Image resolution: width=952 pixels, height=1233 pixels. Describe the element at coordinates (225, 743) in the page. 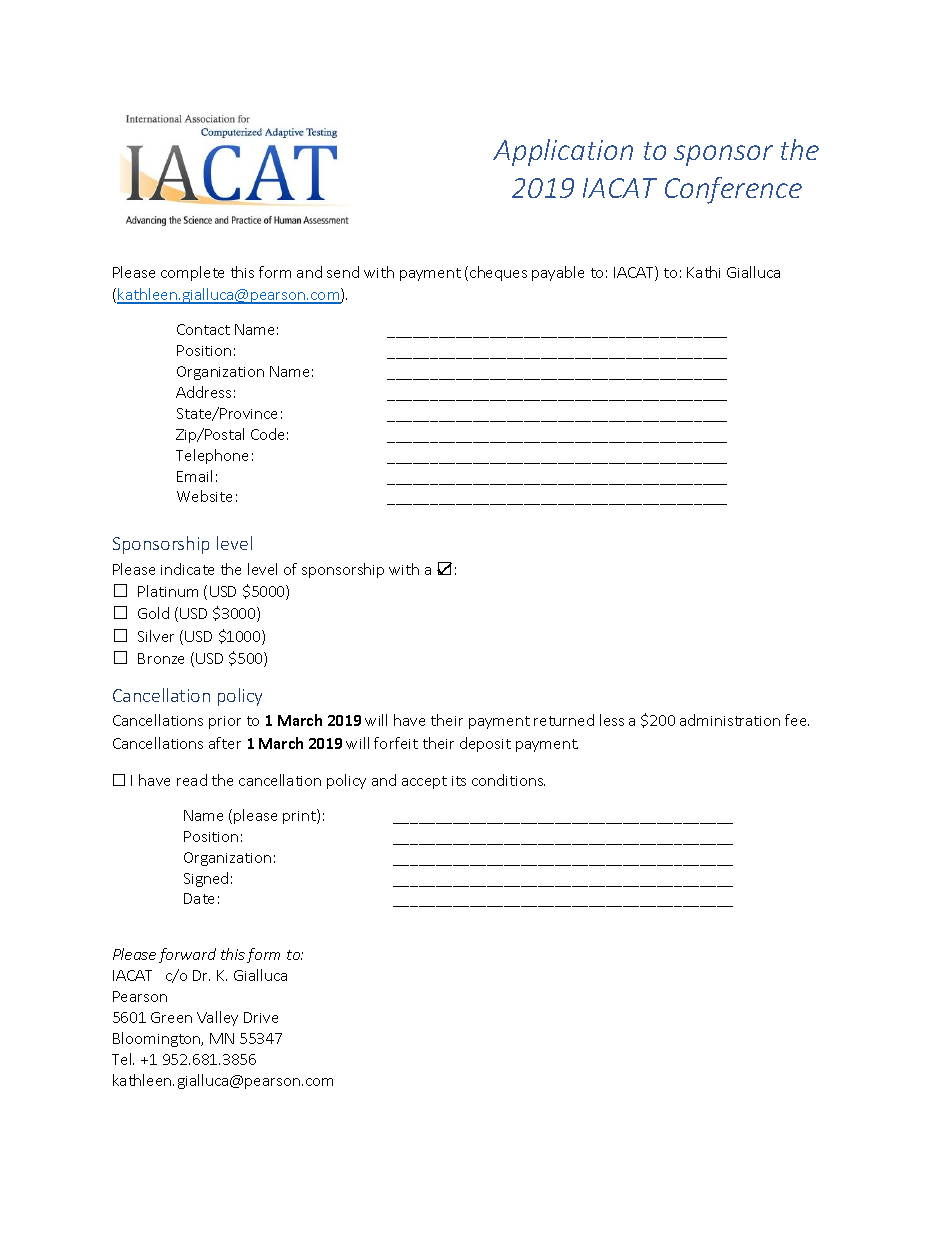

I see `after` at that location.
